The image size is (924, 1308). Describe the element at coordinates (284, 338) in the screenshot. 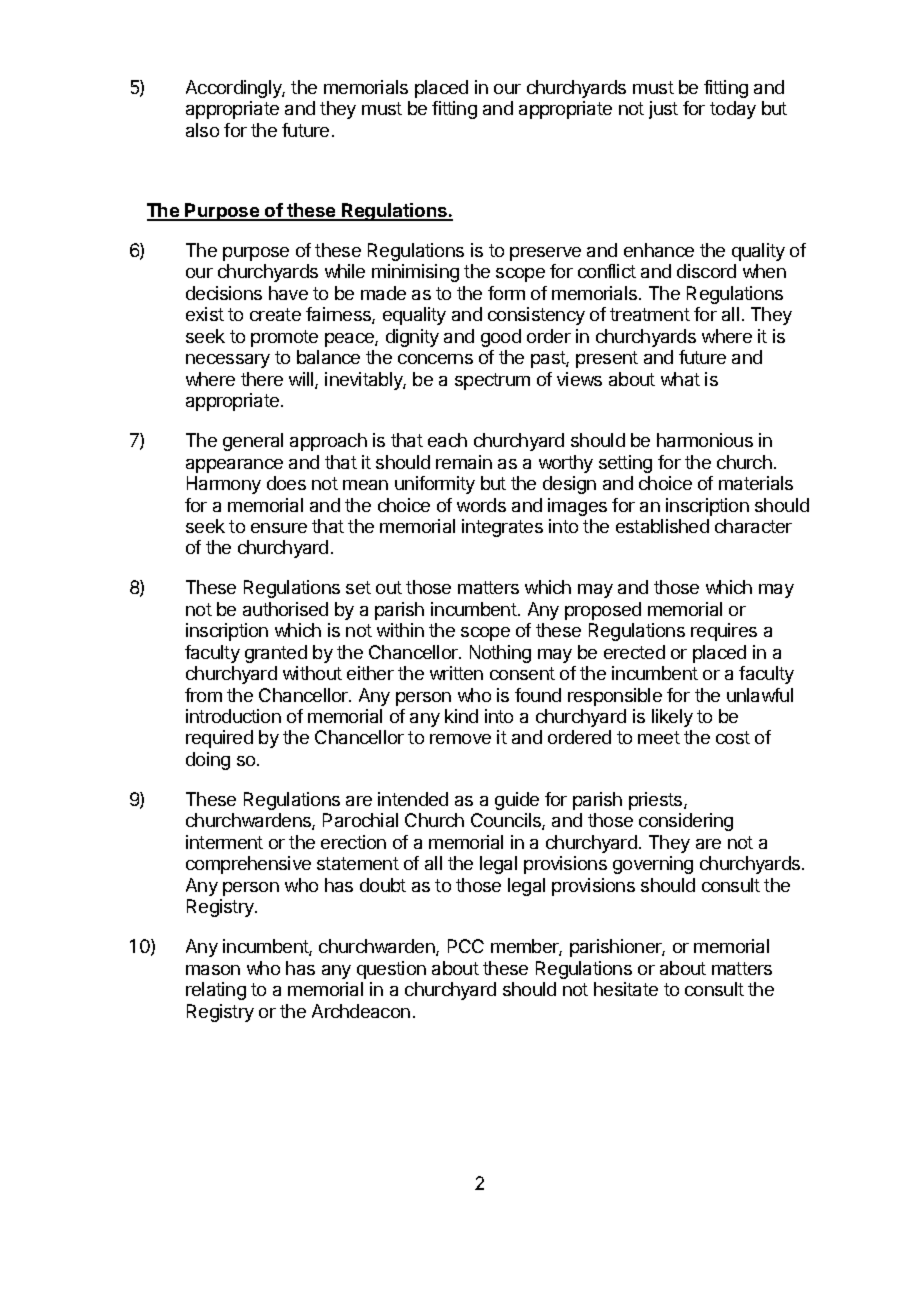

I see `promote` at that location.
